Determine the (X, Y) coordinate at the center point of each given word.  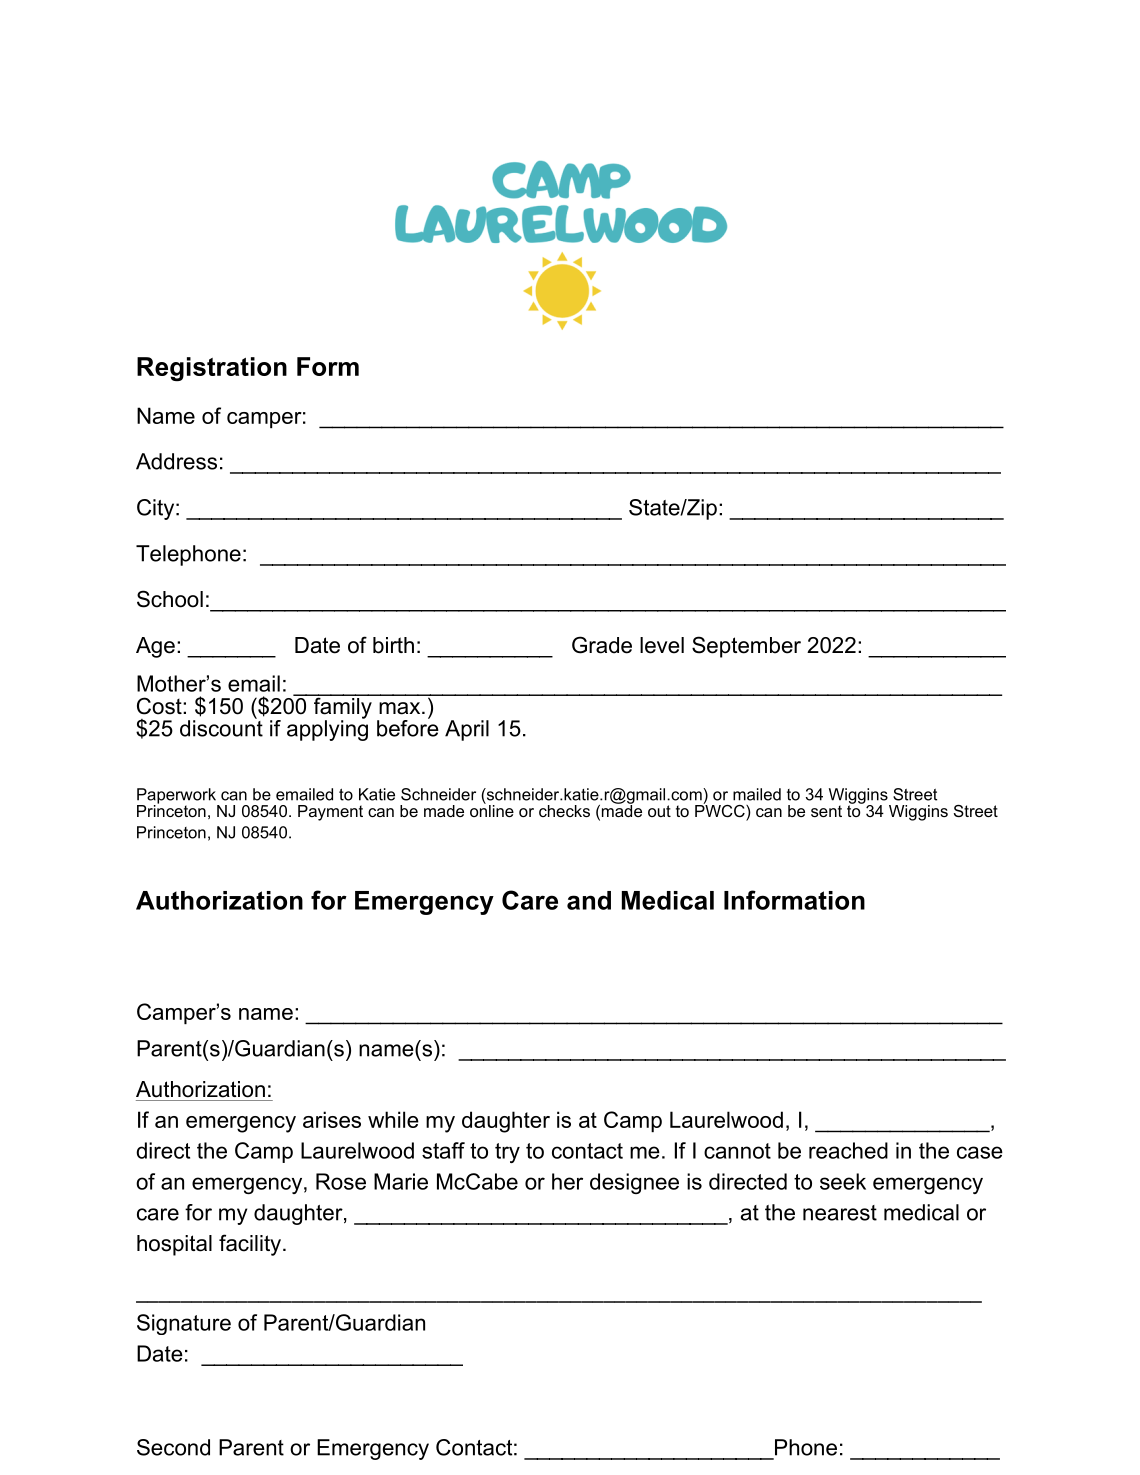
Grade (602, 645)
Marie (401, 1181)
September (746, 647)
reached (848, 1150)
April (467, 730)
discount (221, 727)
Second (173, 1447)
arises (332, 1119)
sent (826, 811)
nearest (840, 1213)
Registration (212, 369)
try (507, 1153)
